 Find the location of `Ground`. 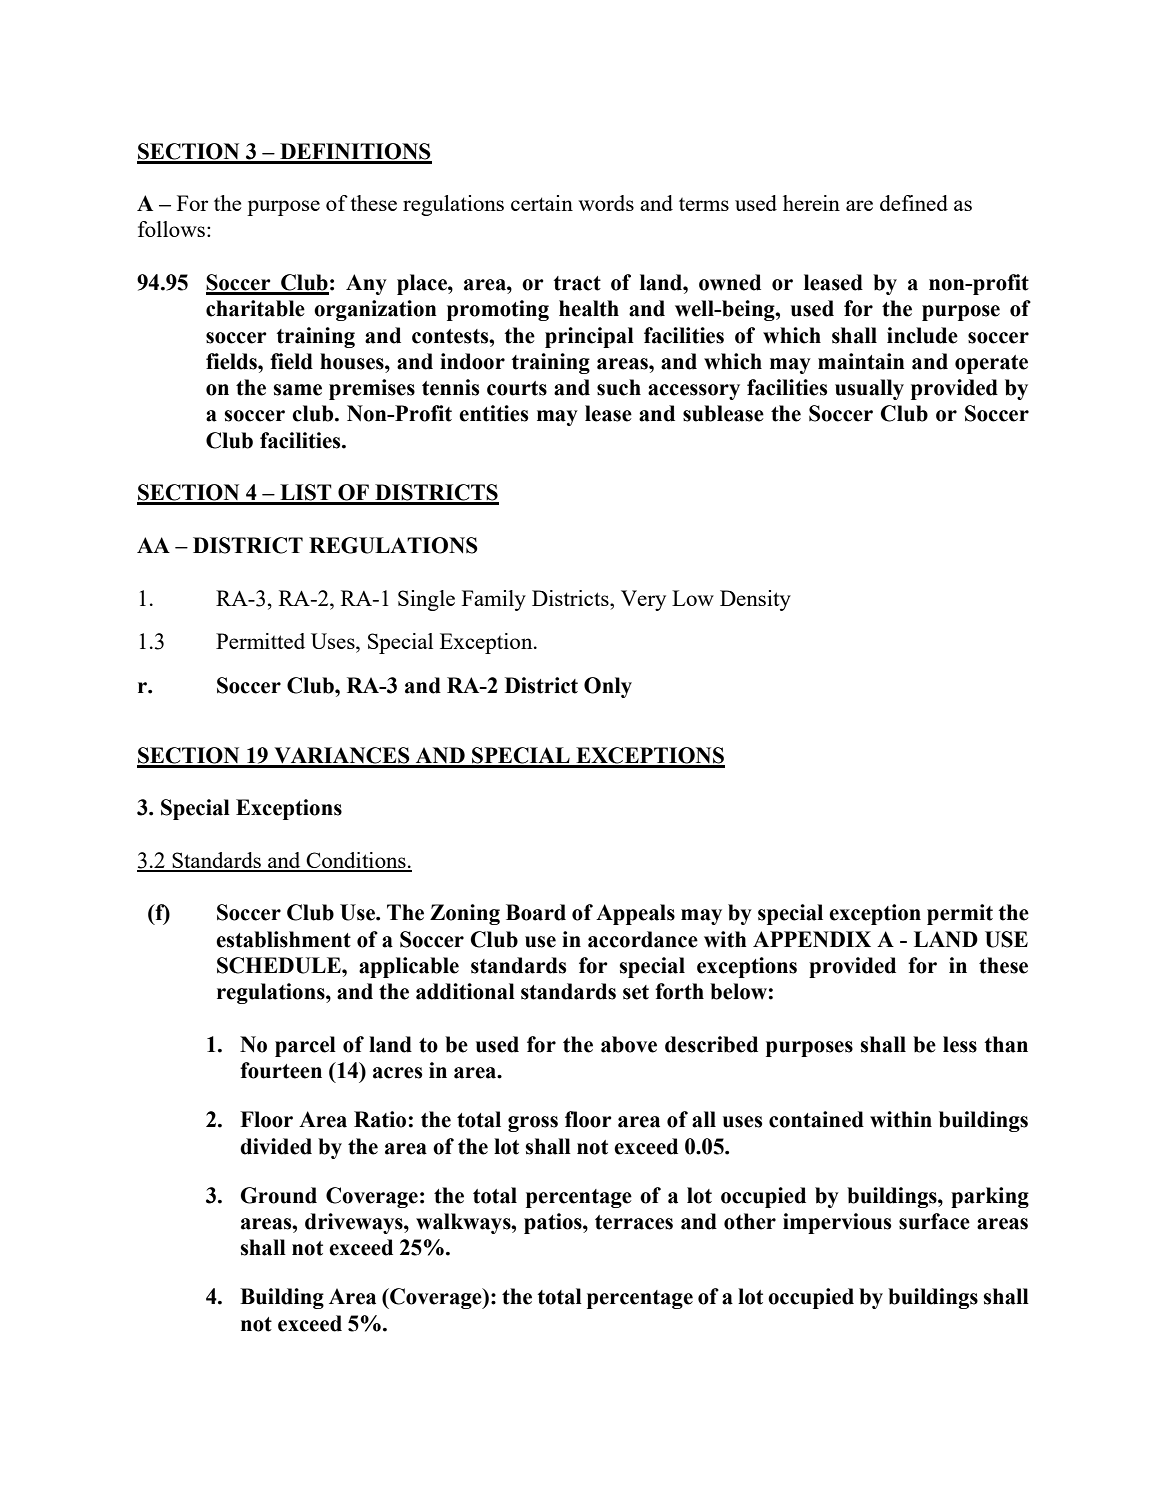

Ground is located at coordinates (279, 1195).
